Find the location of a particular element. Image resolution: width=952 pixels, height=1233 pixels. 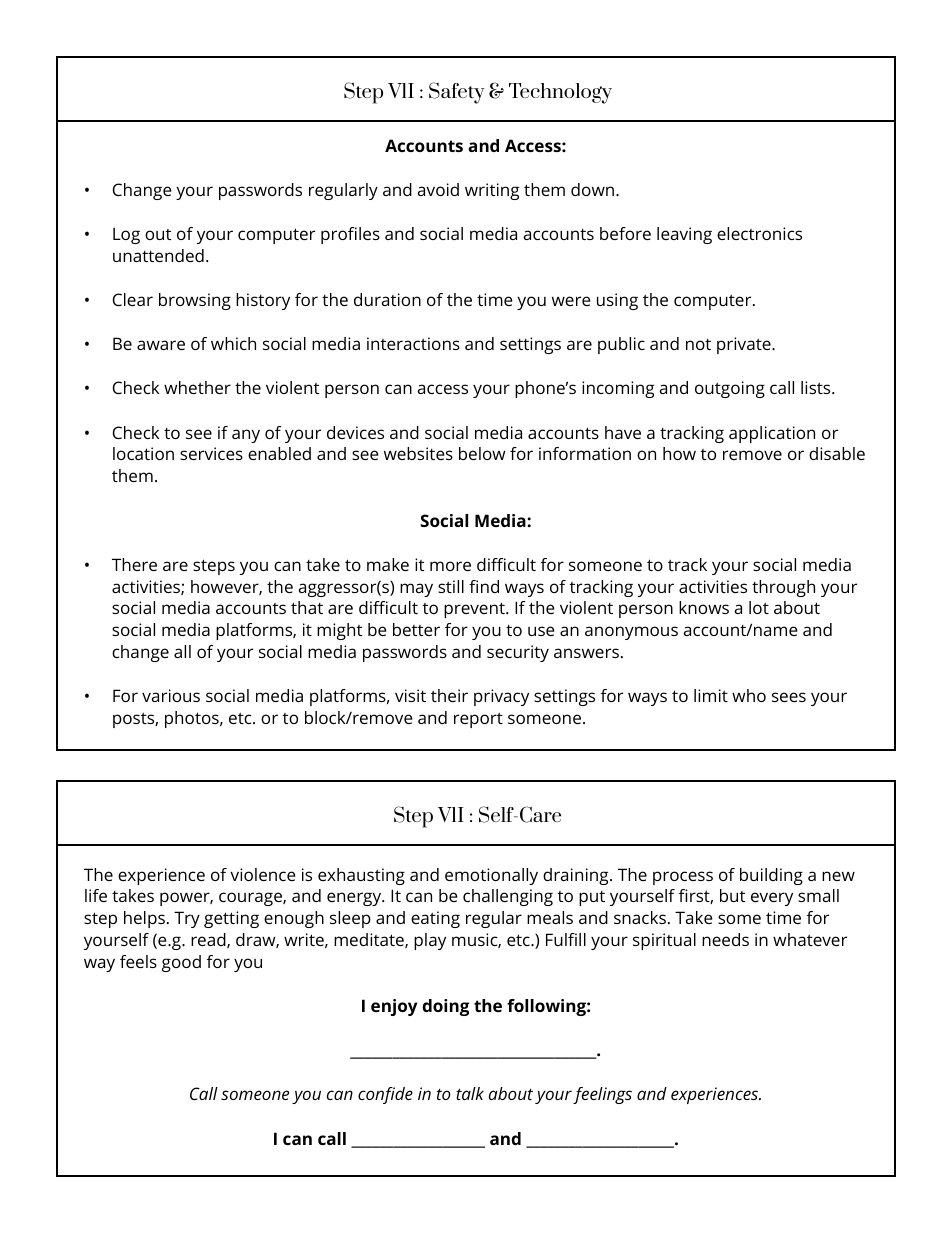

unattended is located at coordinates (158, 255).
